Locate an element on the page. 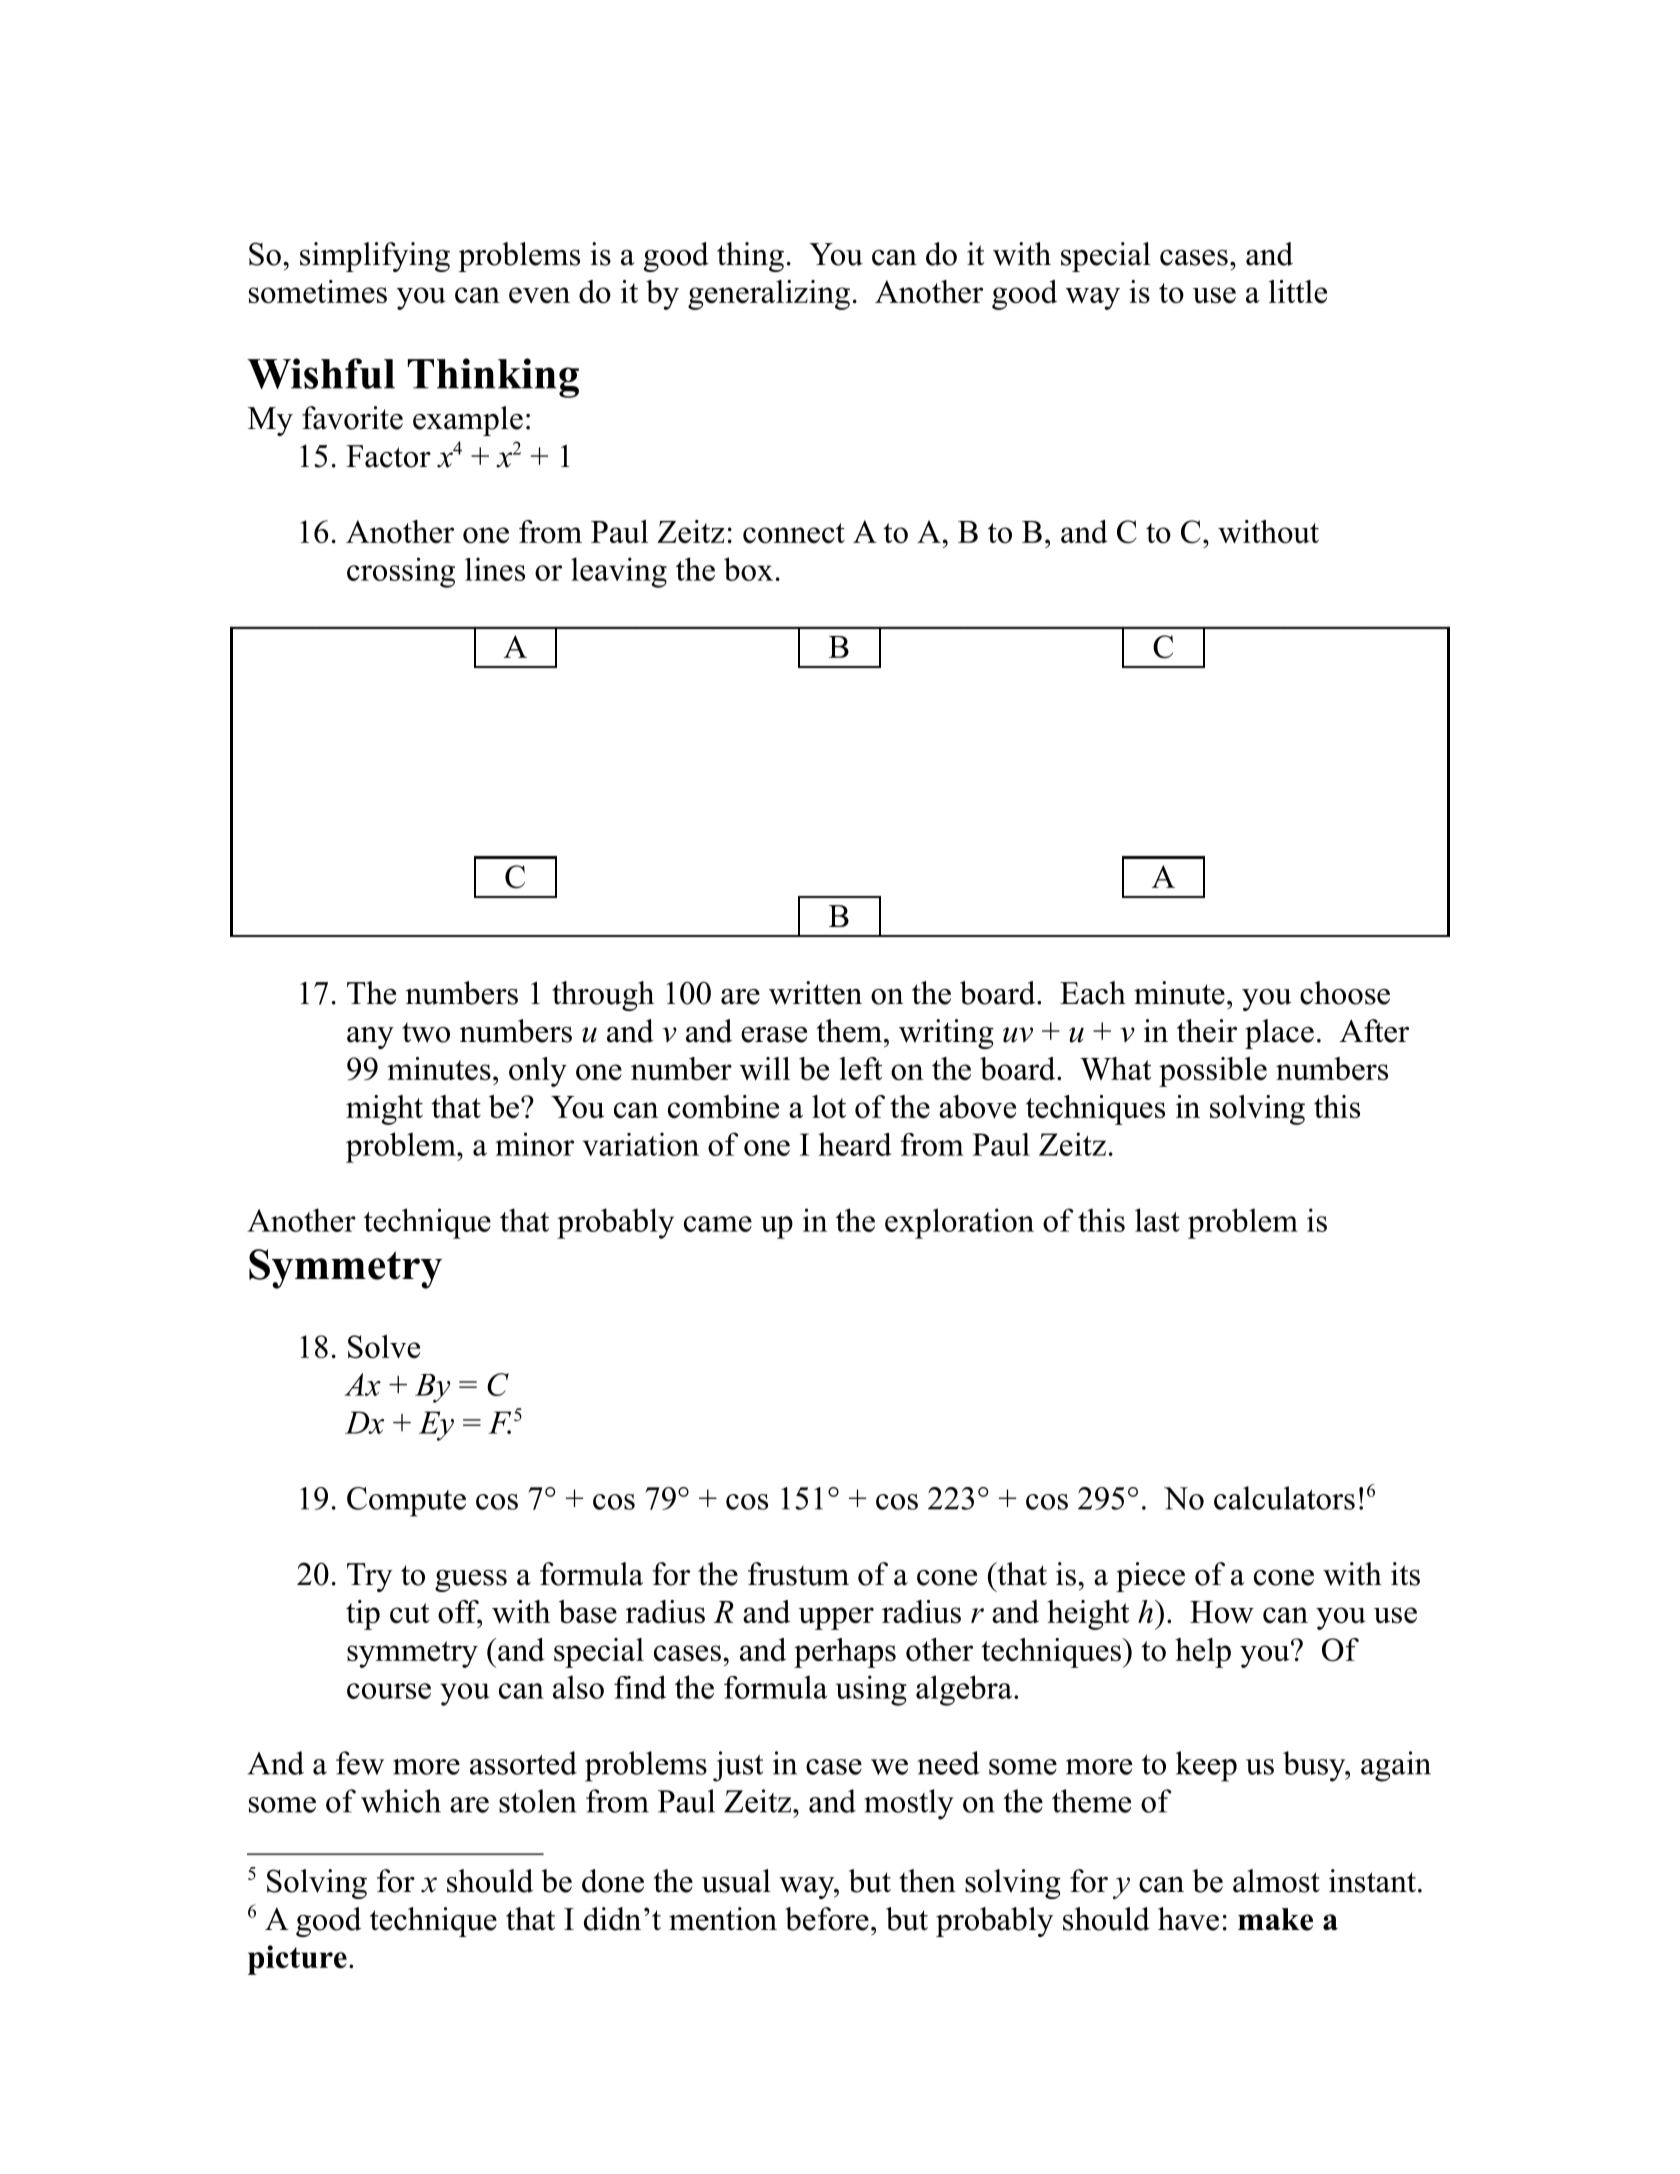 The height and width of the image is (2174, 1680). lot is located at coordinates (829, 1106).
